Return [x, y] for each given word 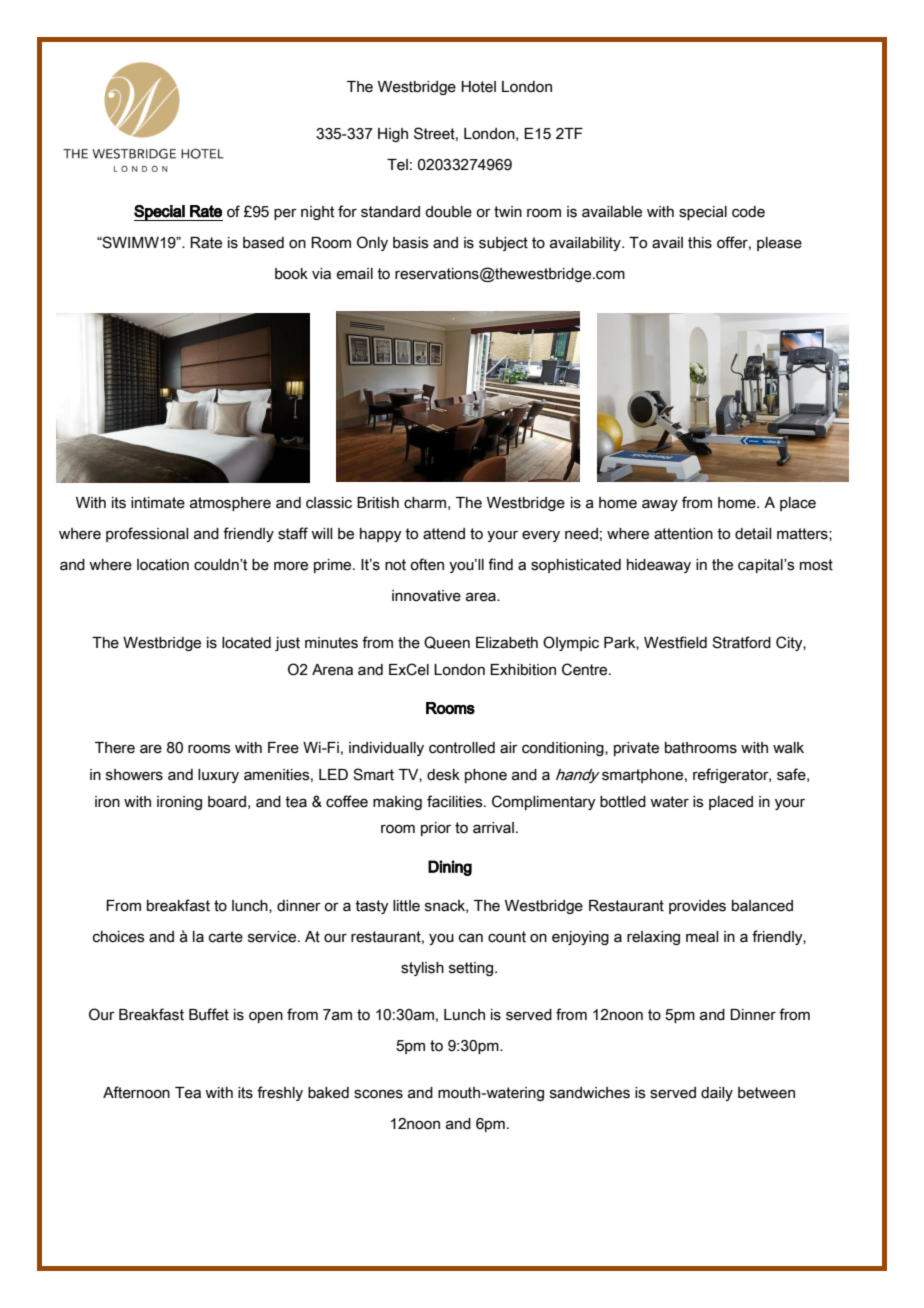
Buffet [209, 1014]
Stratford [741, 642]
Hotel [478, 87]
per [285, 214]
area [482, 597]
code [748, 212]
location [163, 565]
